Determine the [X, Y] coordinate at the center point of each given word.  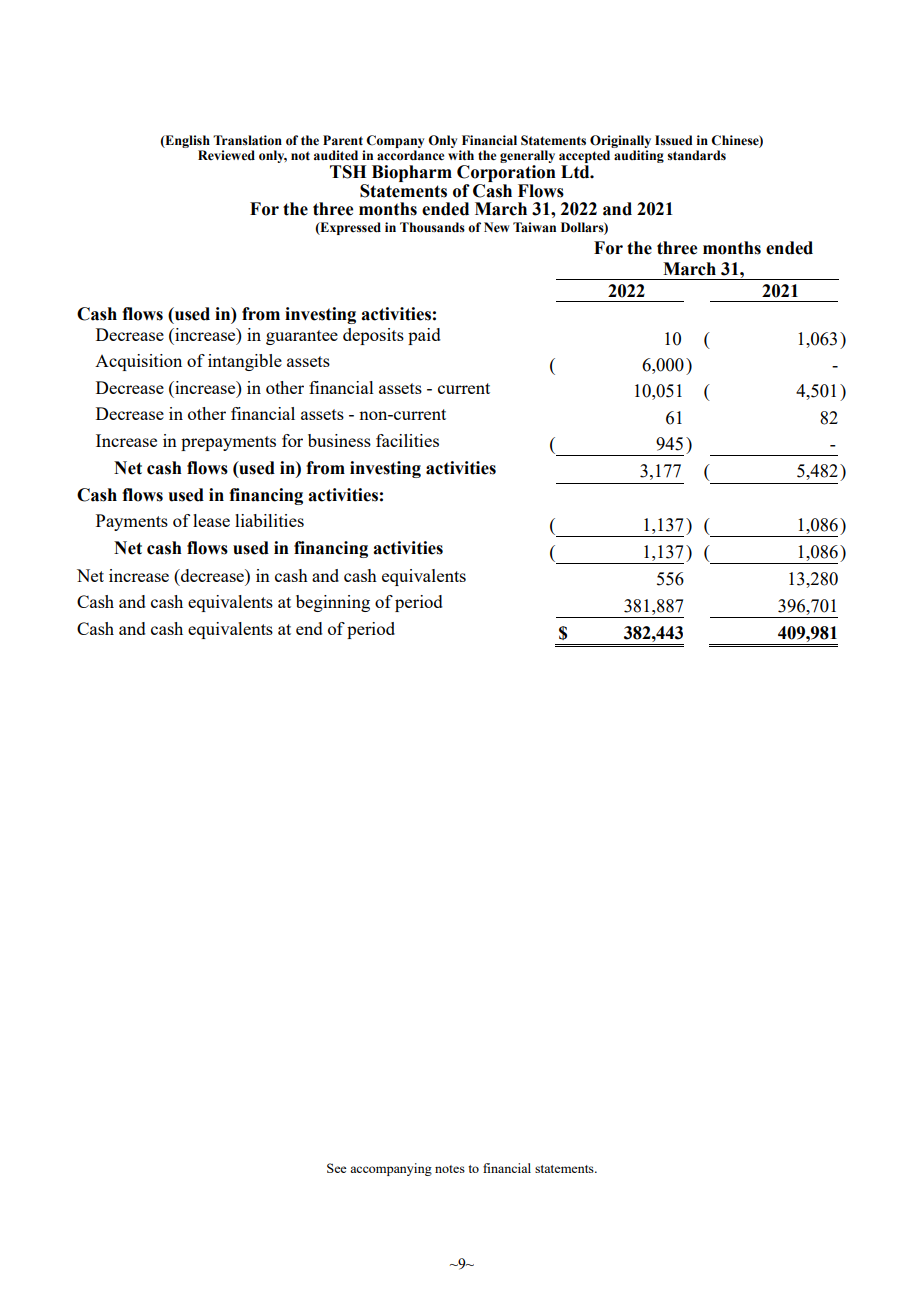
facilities [407, 440]
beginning [333, 603]
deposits [373, 336]
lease [211, 520]
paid [424, 336]
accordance [410, 155]
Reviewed [226, 155]
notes [450, 1169]
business [339, 440]
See [337, 1168]
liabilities [269, 520]
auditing [639, 156]
